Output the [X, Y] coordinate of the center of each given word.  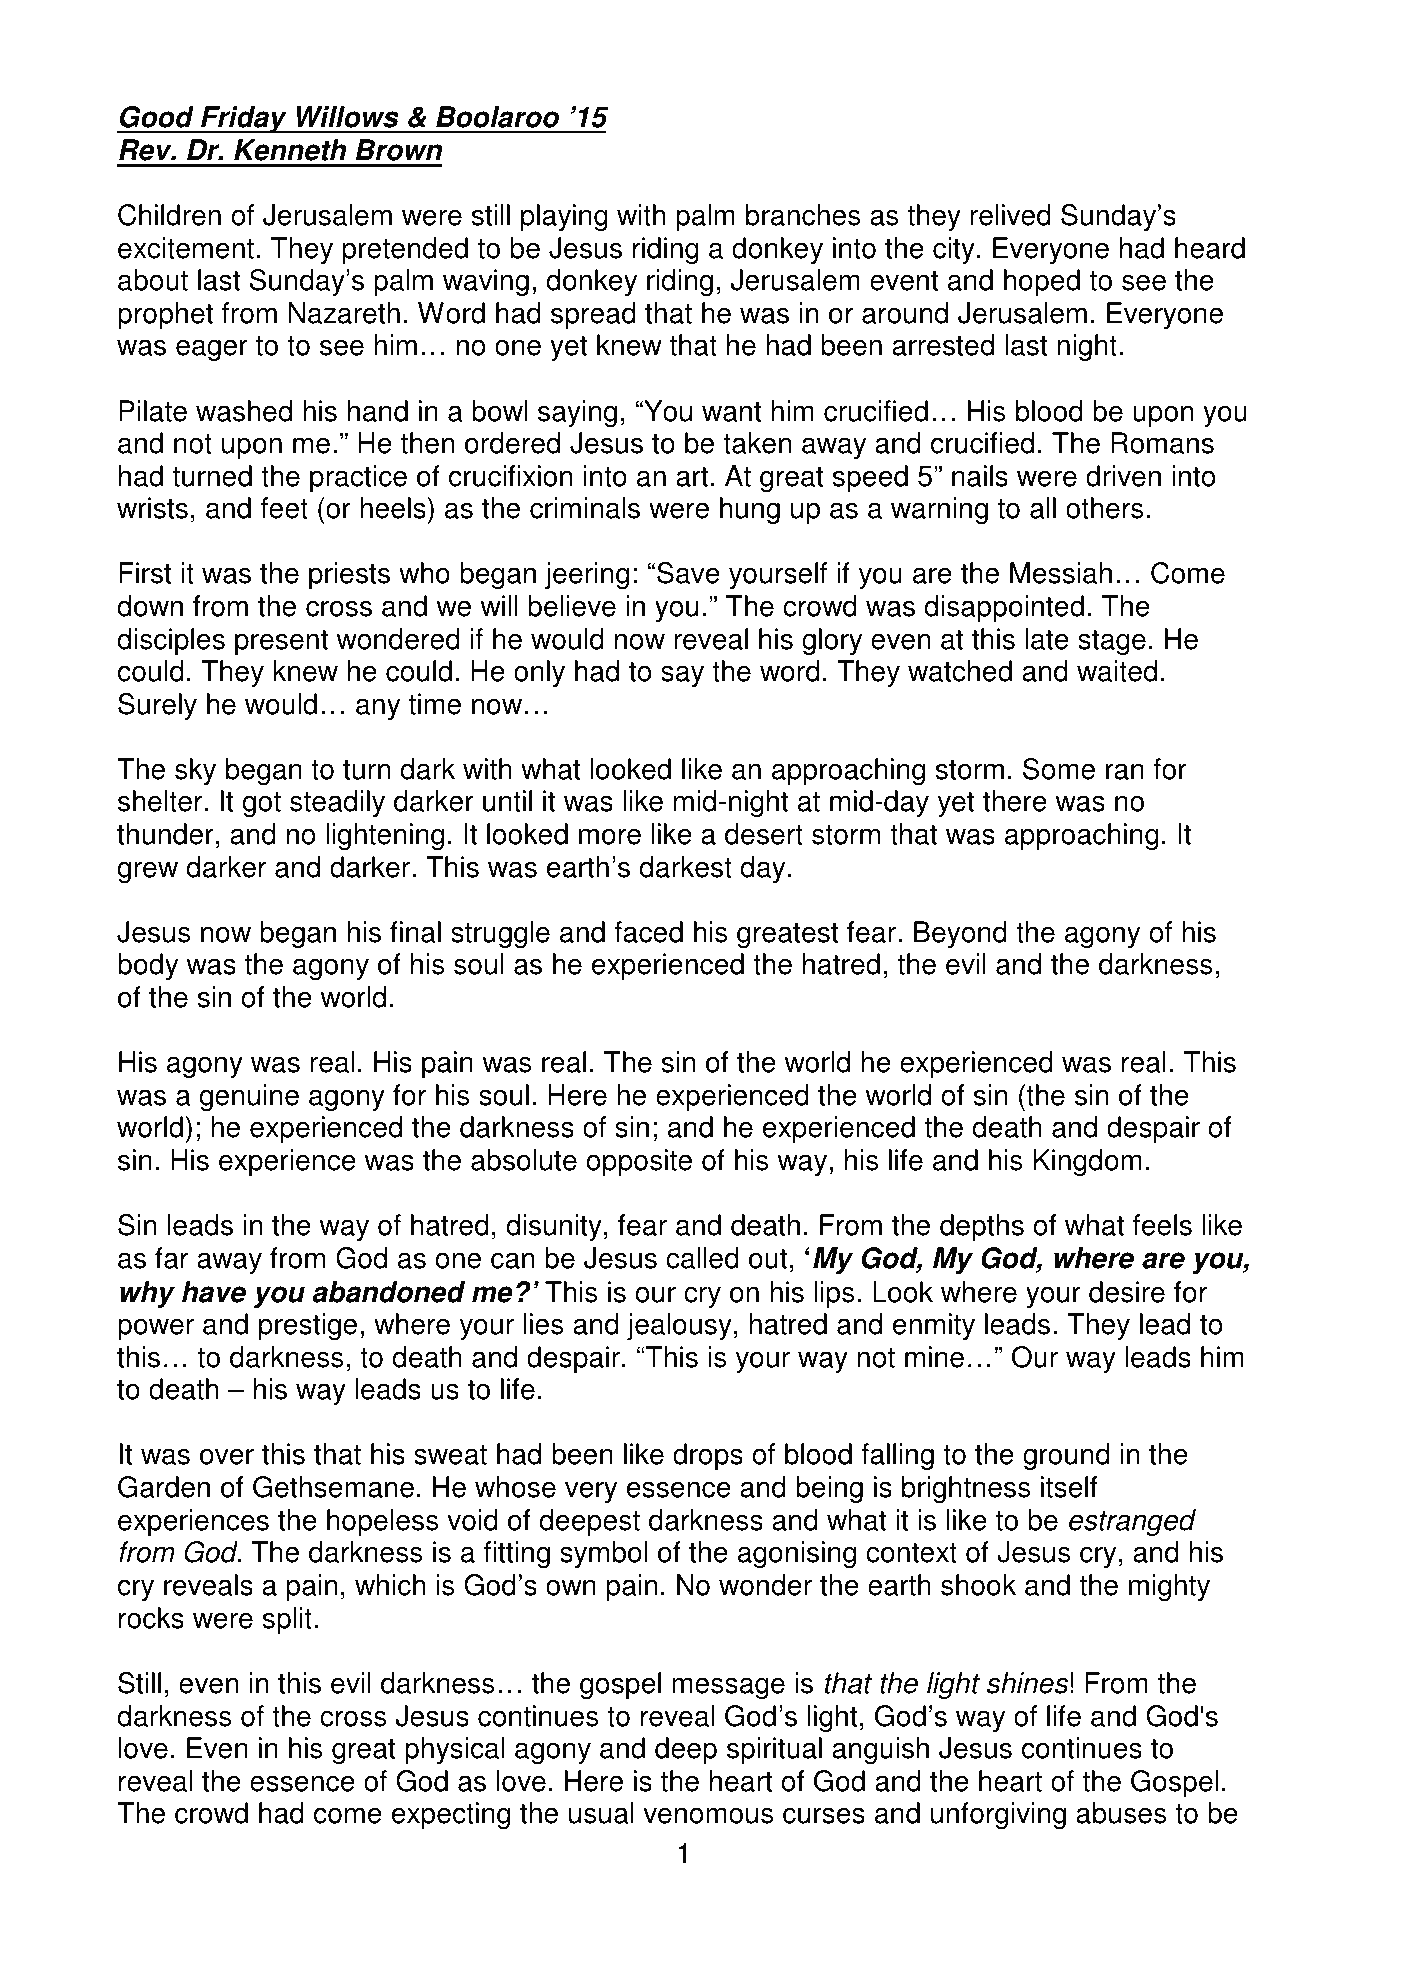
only [539, 673]
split [287, 1620]
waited [1117, 671]
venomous [708, 1815]
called [702, 1258]
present [281, 642]
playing [564, 217]
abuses [1121, 1813]
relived [1010, 215]
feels [1162, 1225]
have [214, 1292]
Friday [244, 119]
